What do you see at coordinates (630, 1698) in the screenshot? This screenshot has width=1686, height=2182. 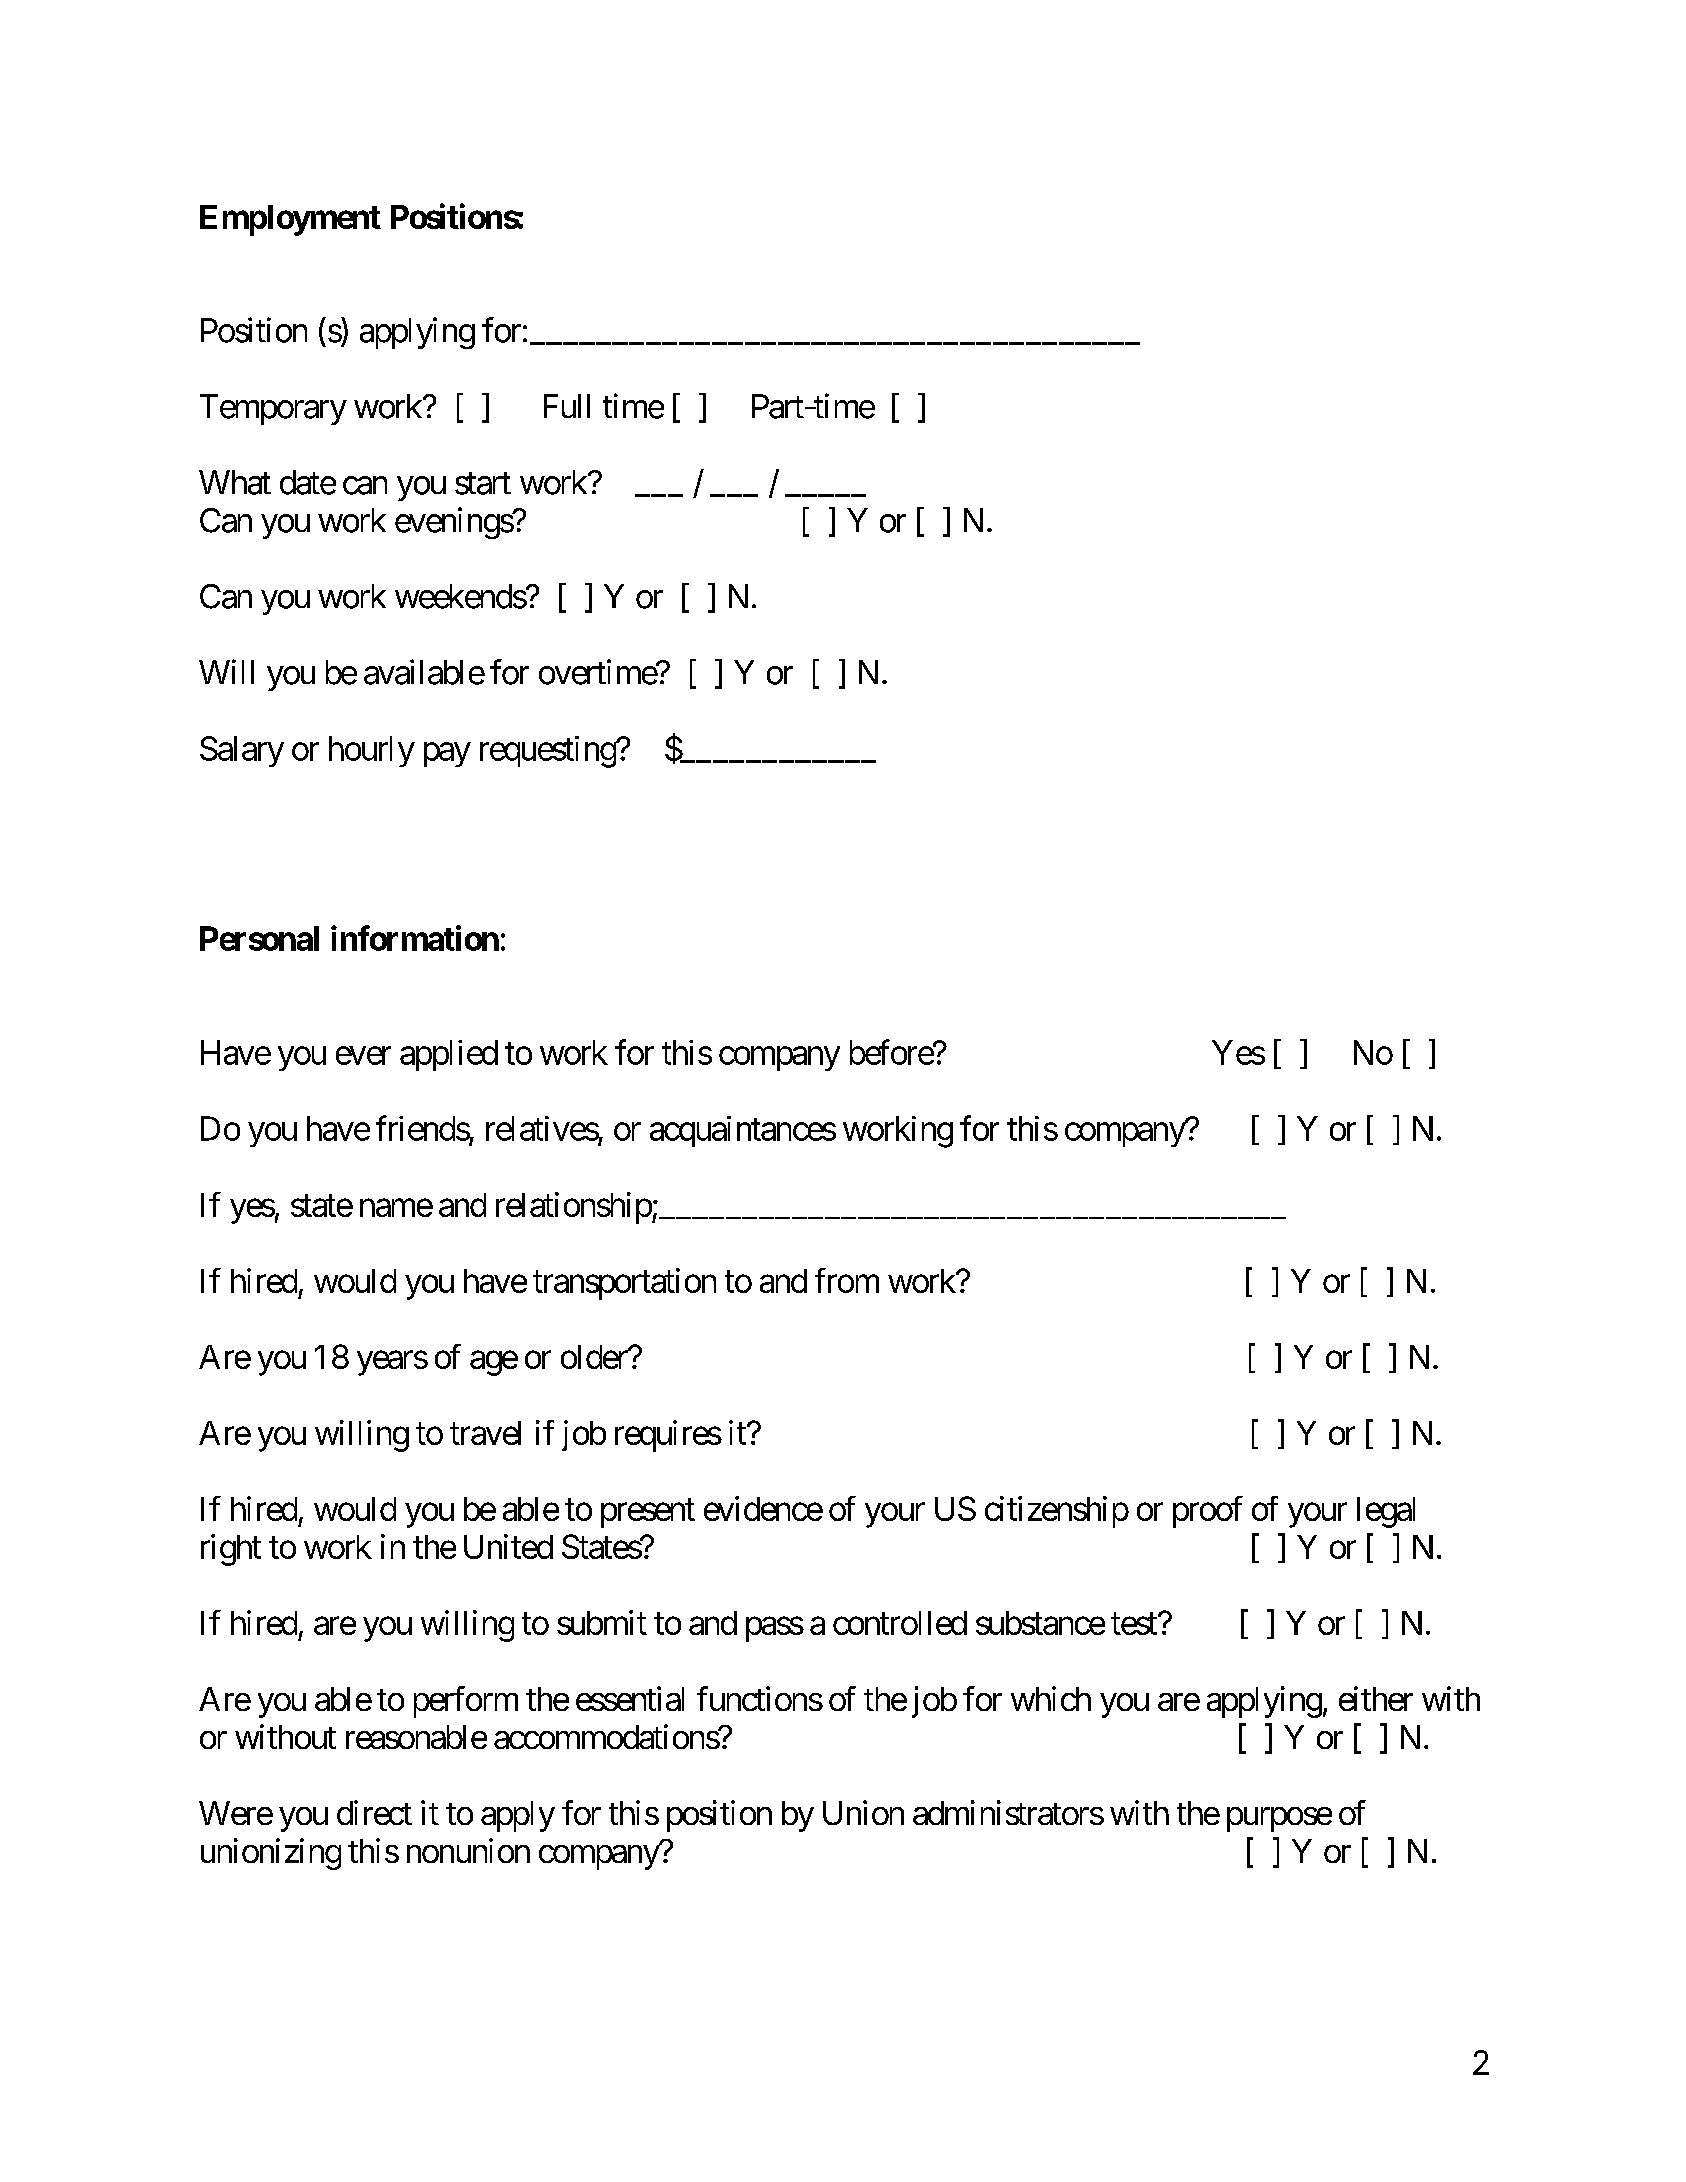 I see `essential` at bounding box center [630, 1698].
